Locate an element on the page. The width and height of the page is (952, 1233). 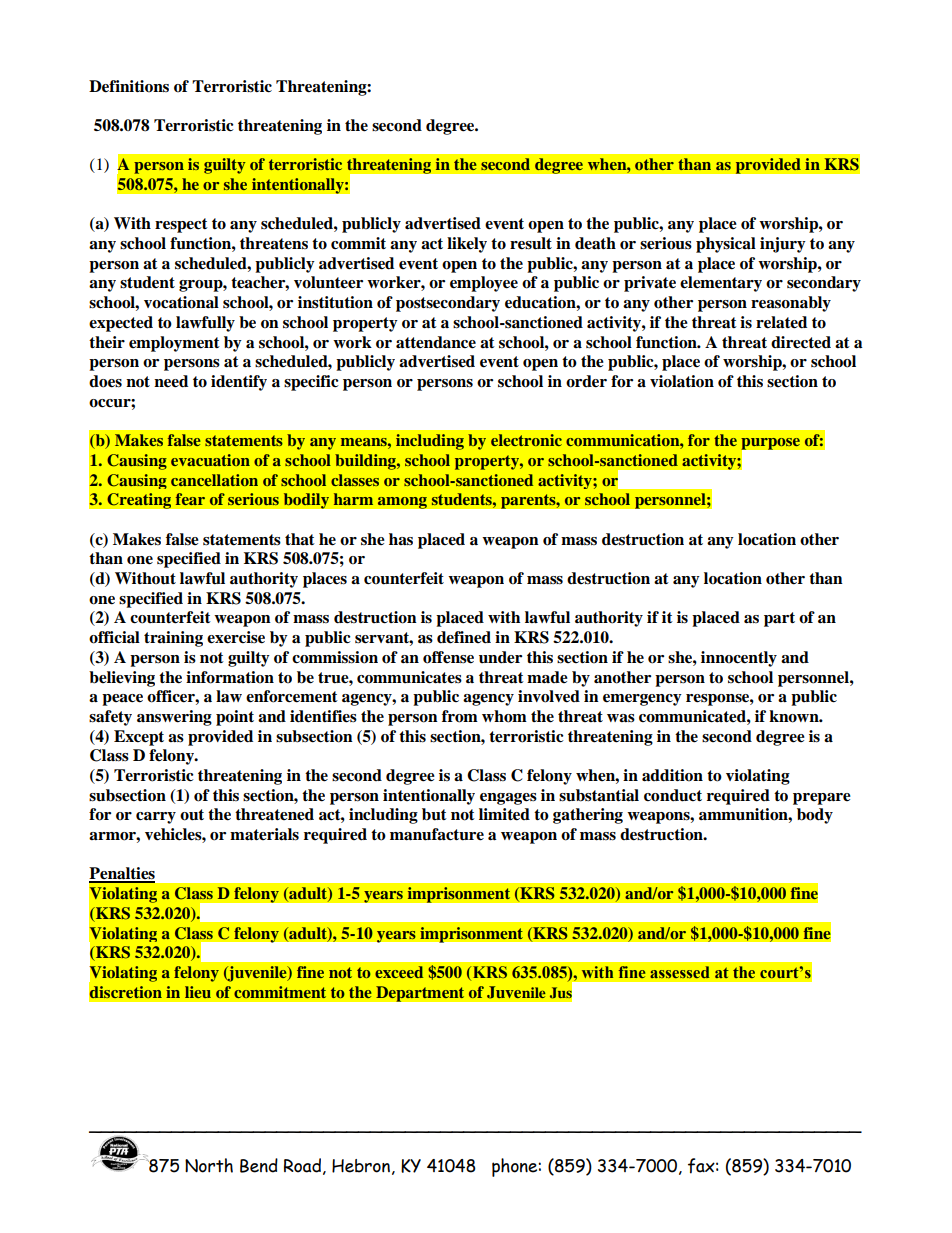
Definitions is located at coordinates (129, 86).
